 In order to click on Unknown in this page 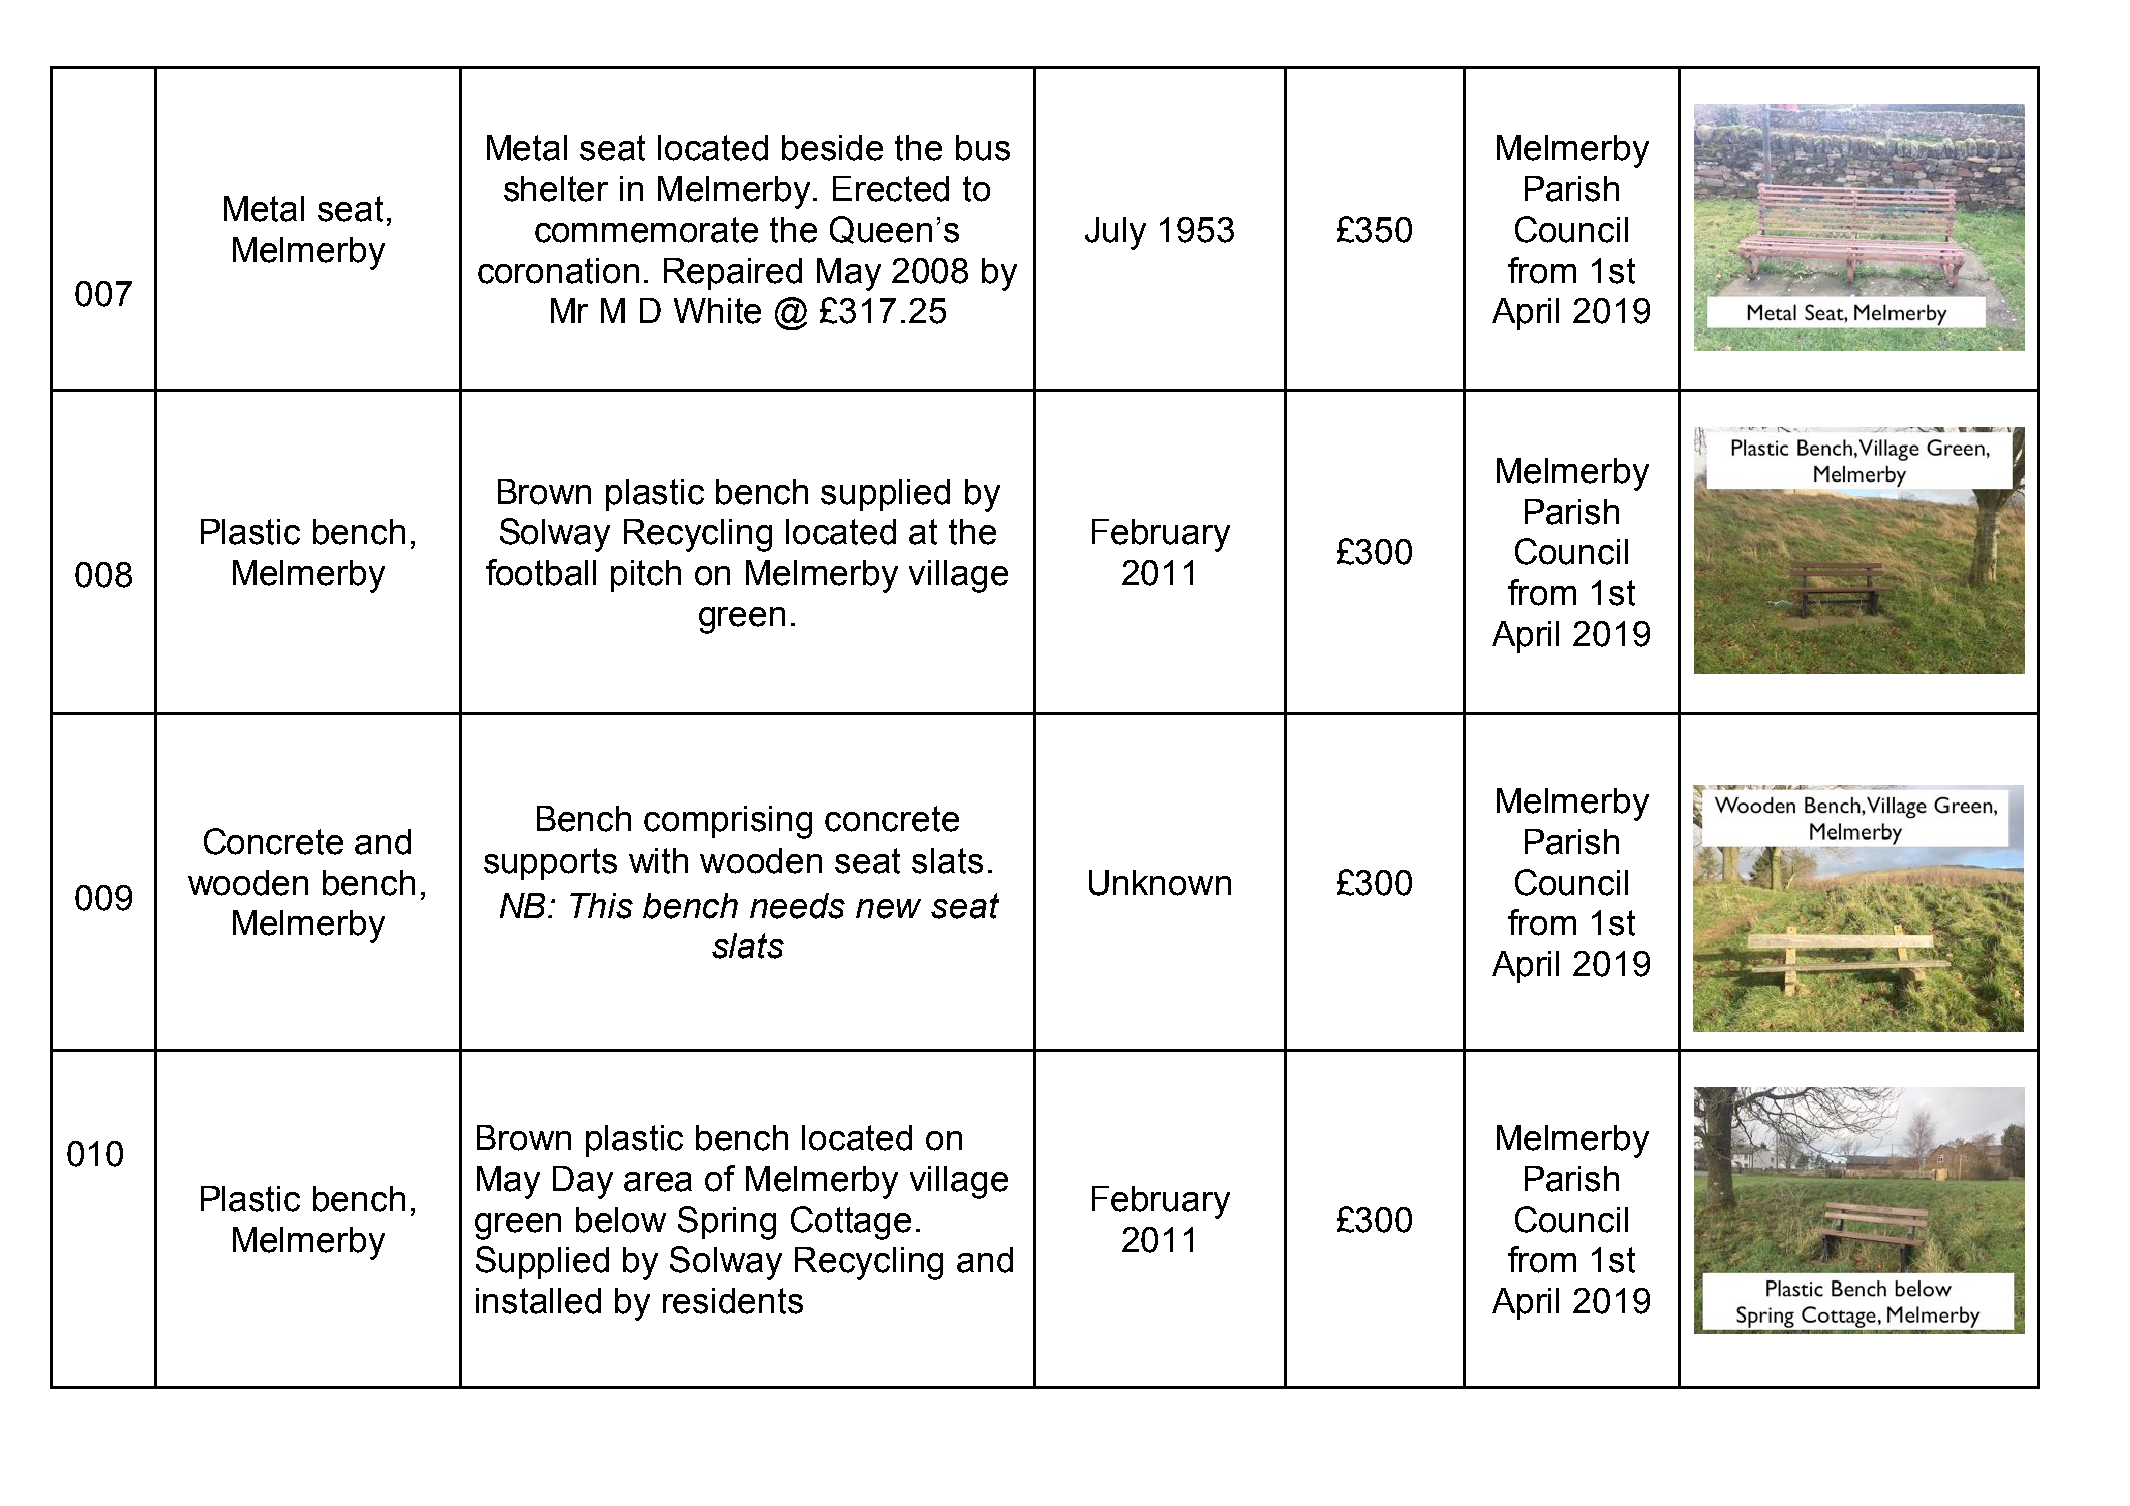, I will do `click(1160, 883)`.
